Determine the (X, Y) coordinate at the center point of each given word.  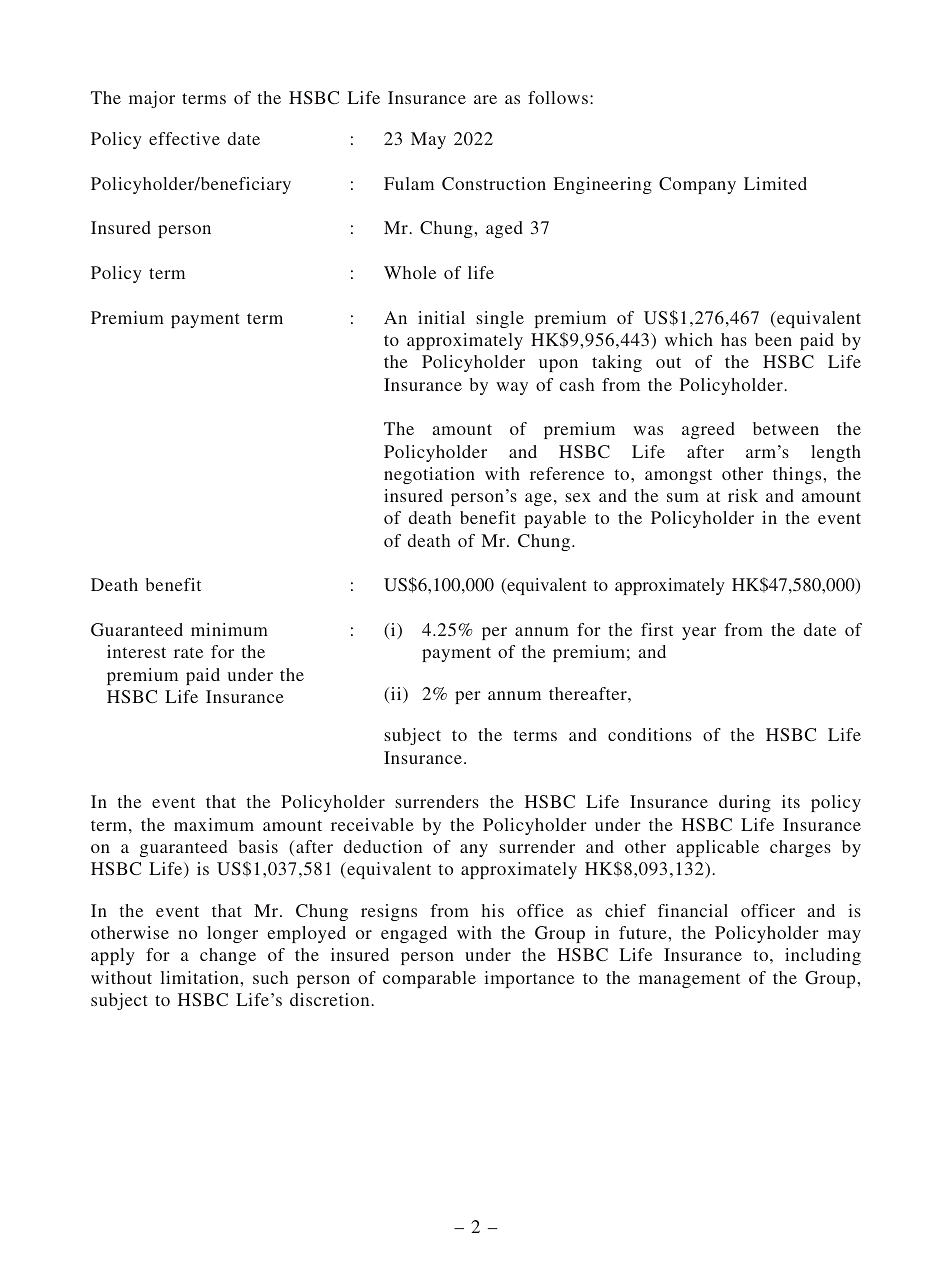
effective (184, 138)
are (485, 99)
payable (555, 519)
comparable (429, 979)
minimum (229, 629)
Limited (775, 183)
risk (743, 495)
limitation (201, 977)
